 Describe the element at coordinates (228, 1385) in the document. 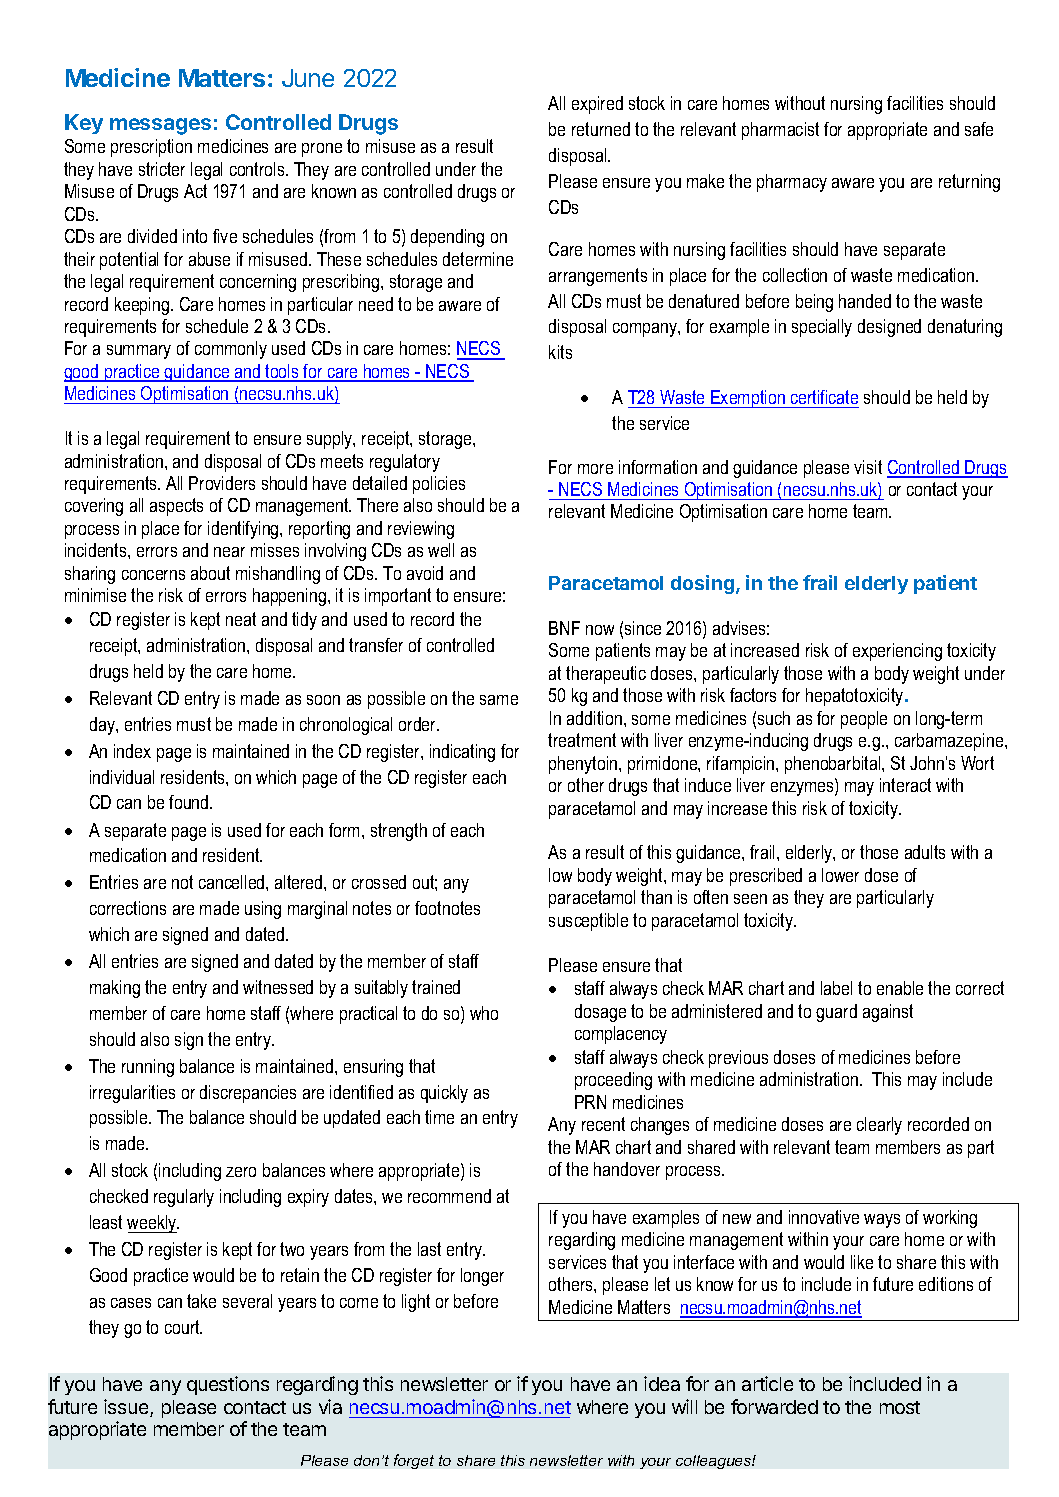

I see `questions` at that location.
